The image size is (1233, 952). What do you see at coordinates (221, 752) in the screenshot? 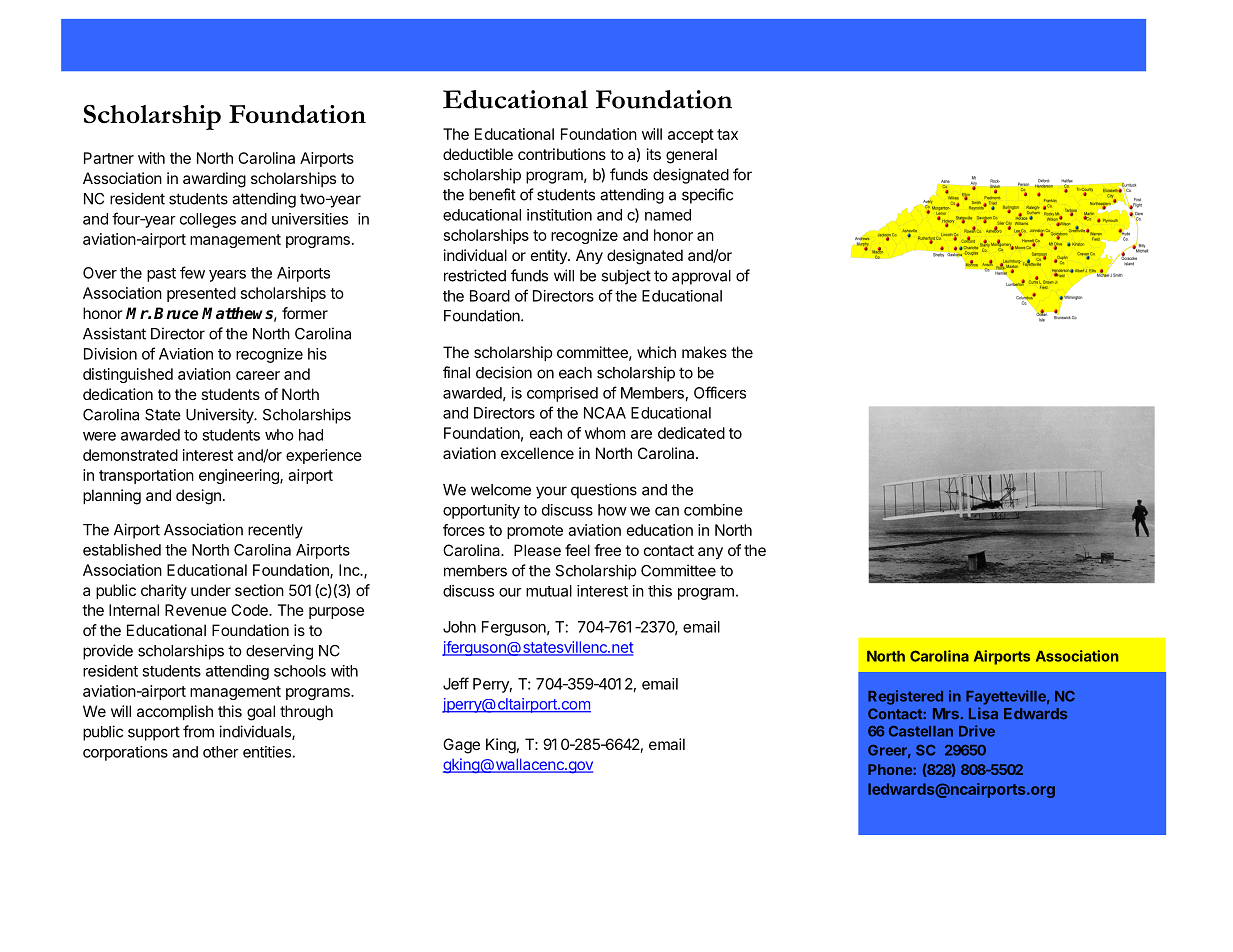
I see `other` at bounding box center [221, 752].
